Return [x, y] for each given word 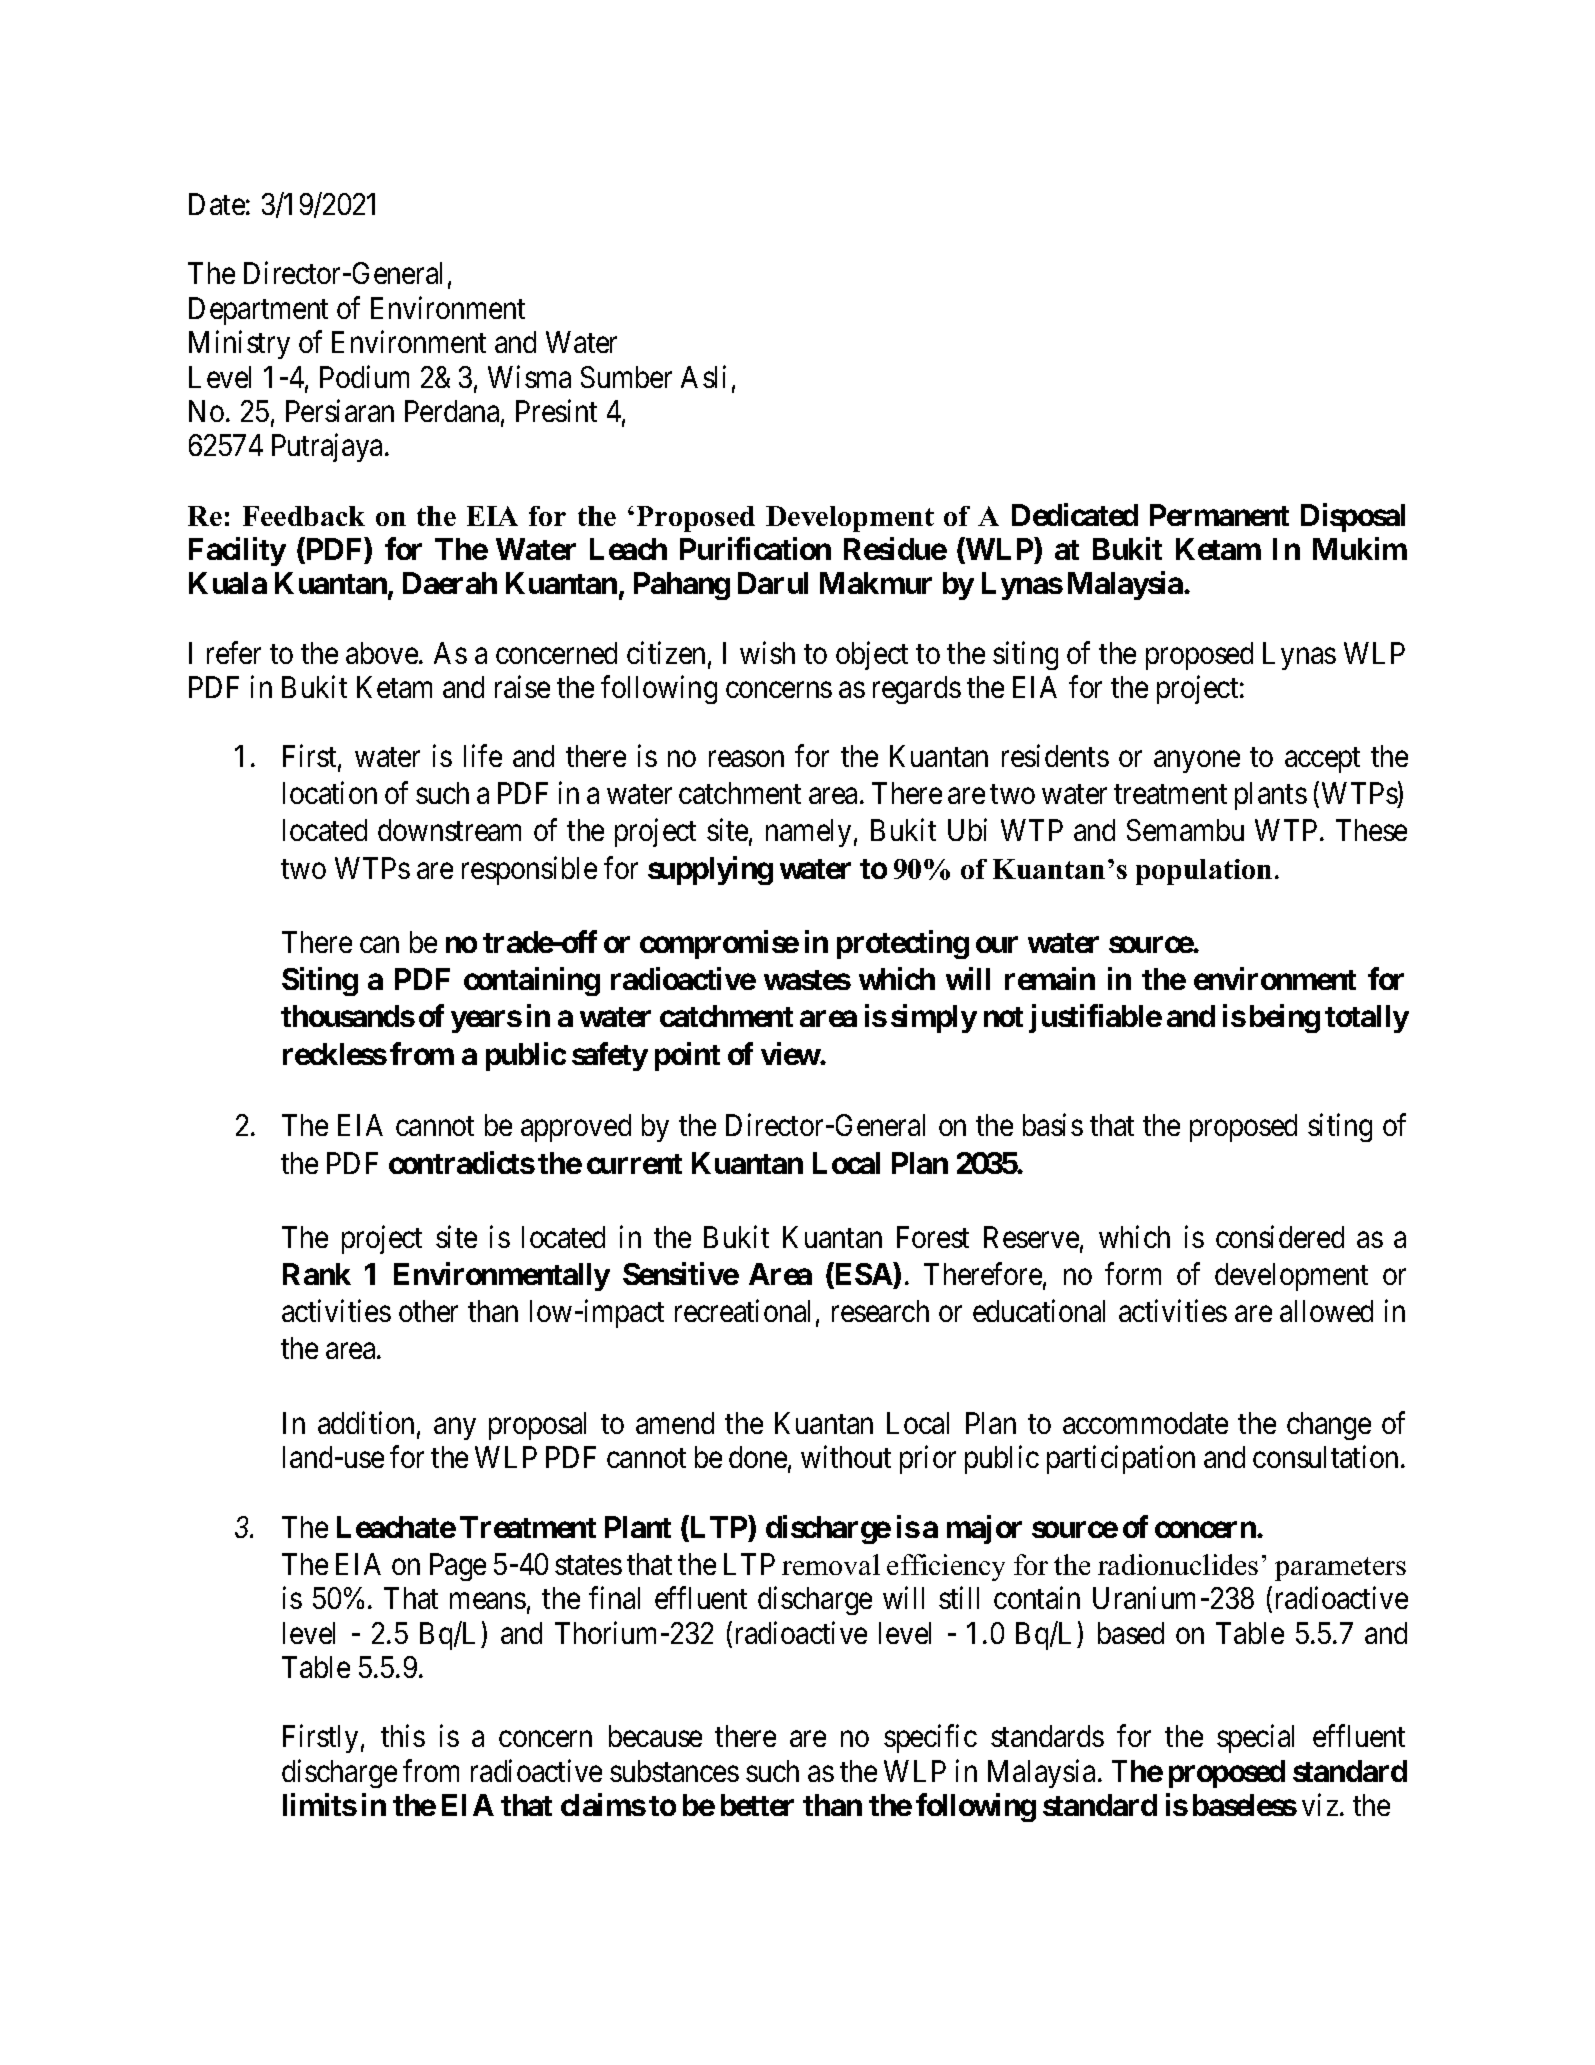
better [757, 1805]
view [791, 1053]
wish [767, 652]
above [382, 653]
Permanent [1219, 515]
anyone [1197, 762]
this [403, 1736]
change [1329, 1426]
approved [576, 1128]
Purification [755, 548]
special [1255, 1739]
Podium [364, 376]
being [1285, 1019]
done [758, 1457]
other [428, 1311]
